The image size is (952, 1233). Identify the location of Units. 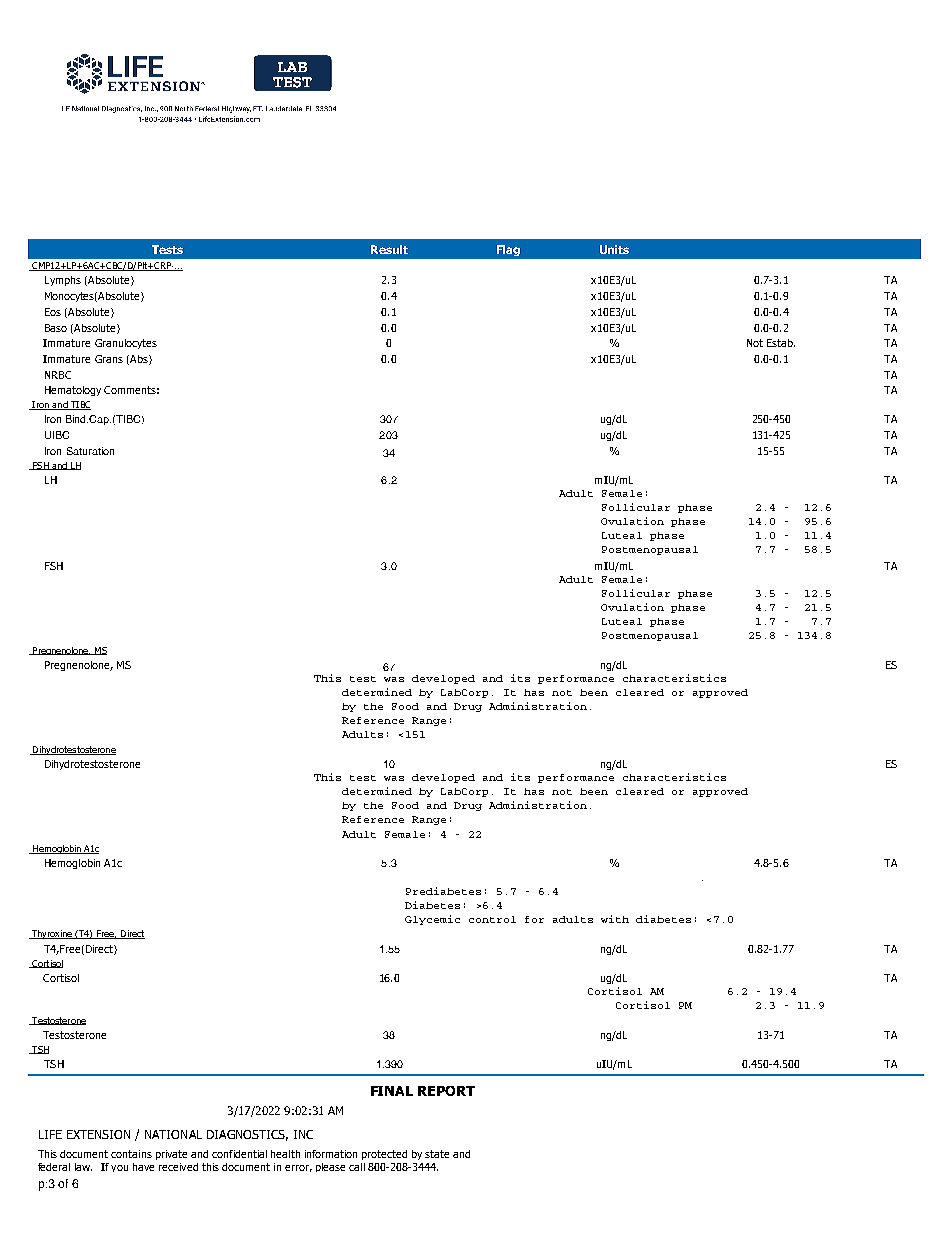
(614, 249).
